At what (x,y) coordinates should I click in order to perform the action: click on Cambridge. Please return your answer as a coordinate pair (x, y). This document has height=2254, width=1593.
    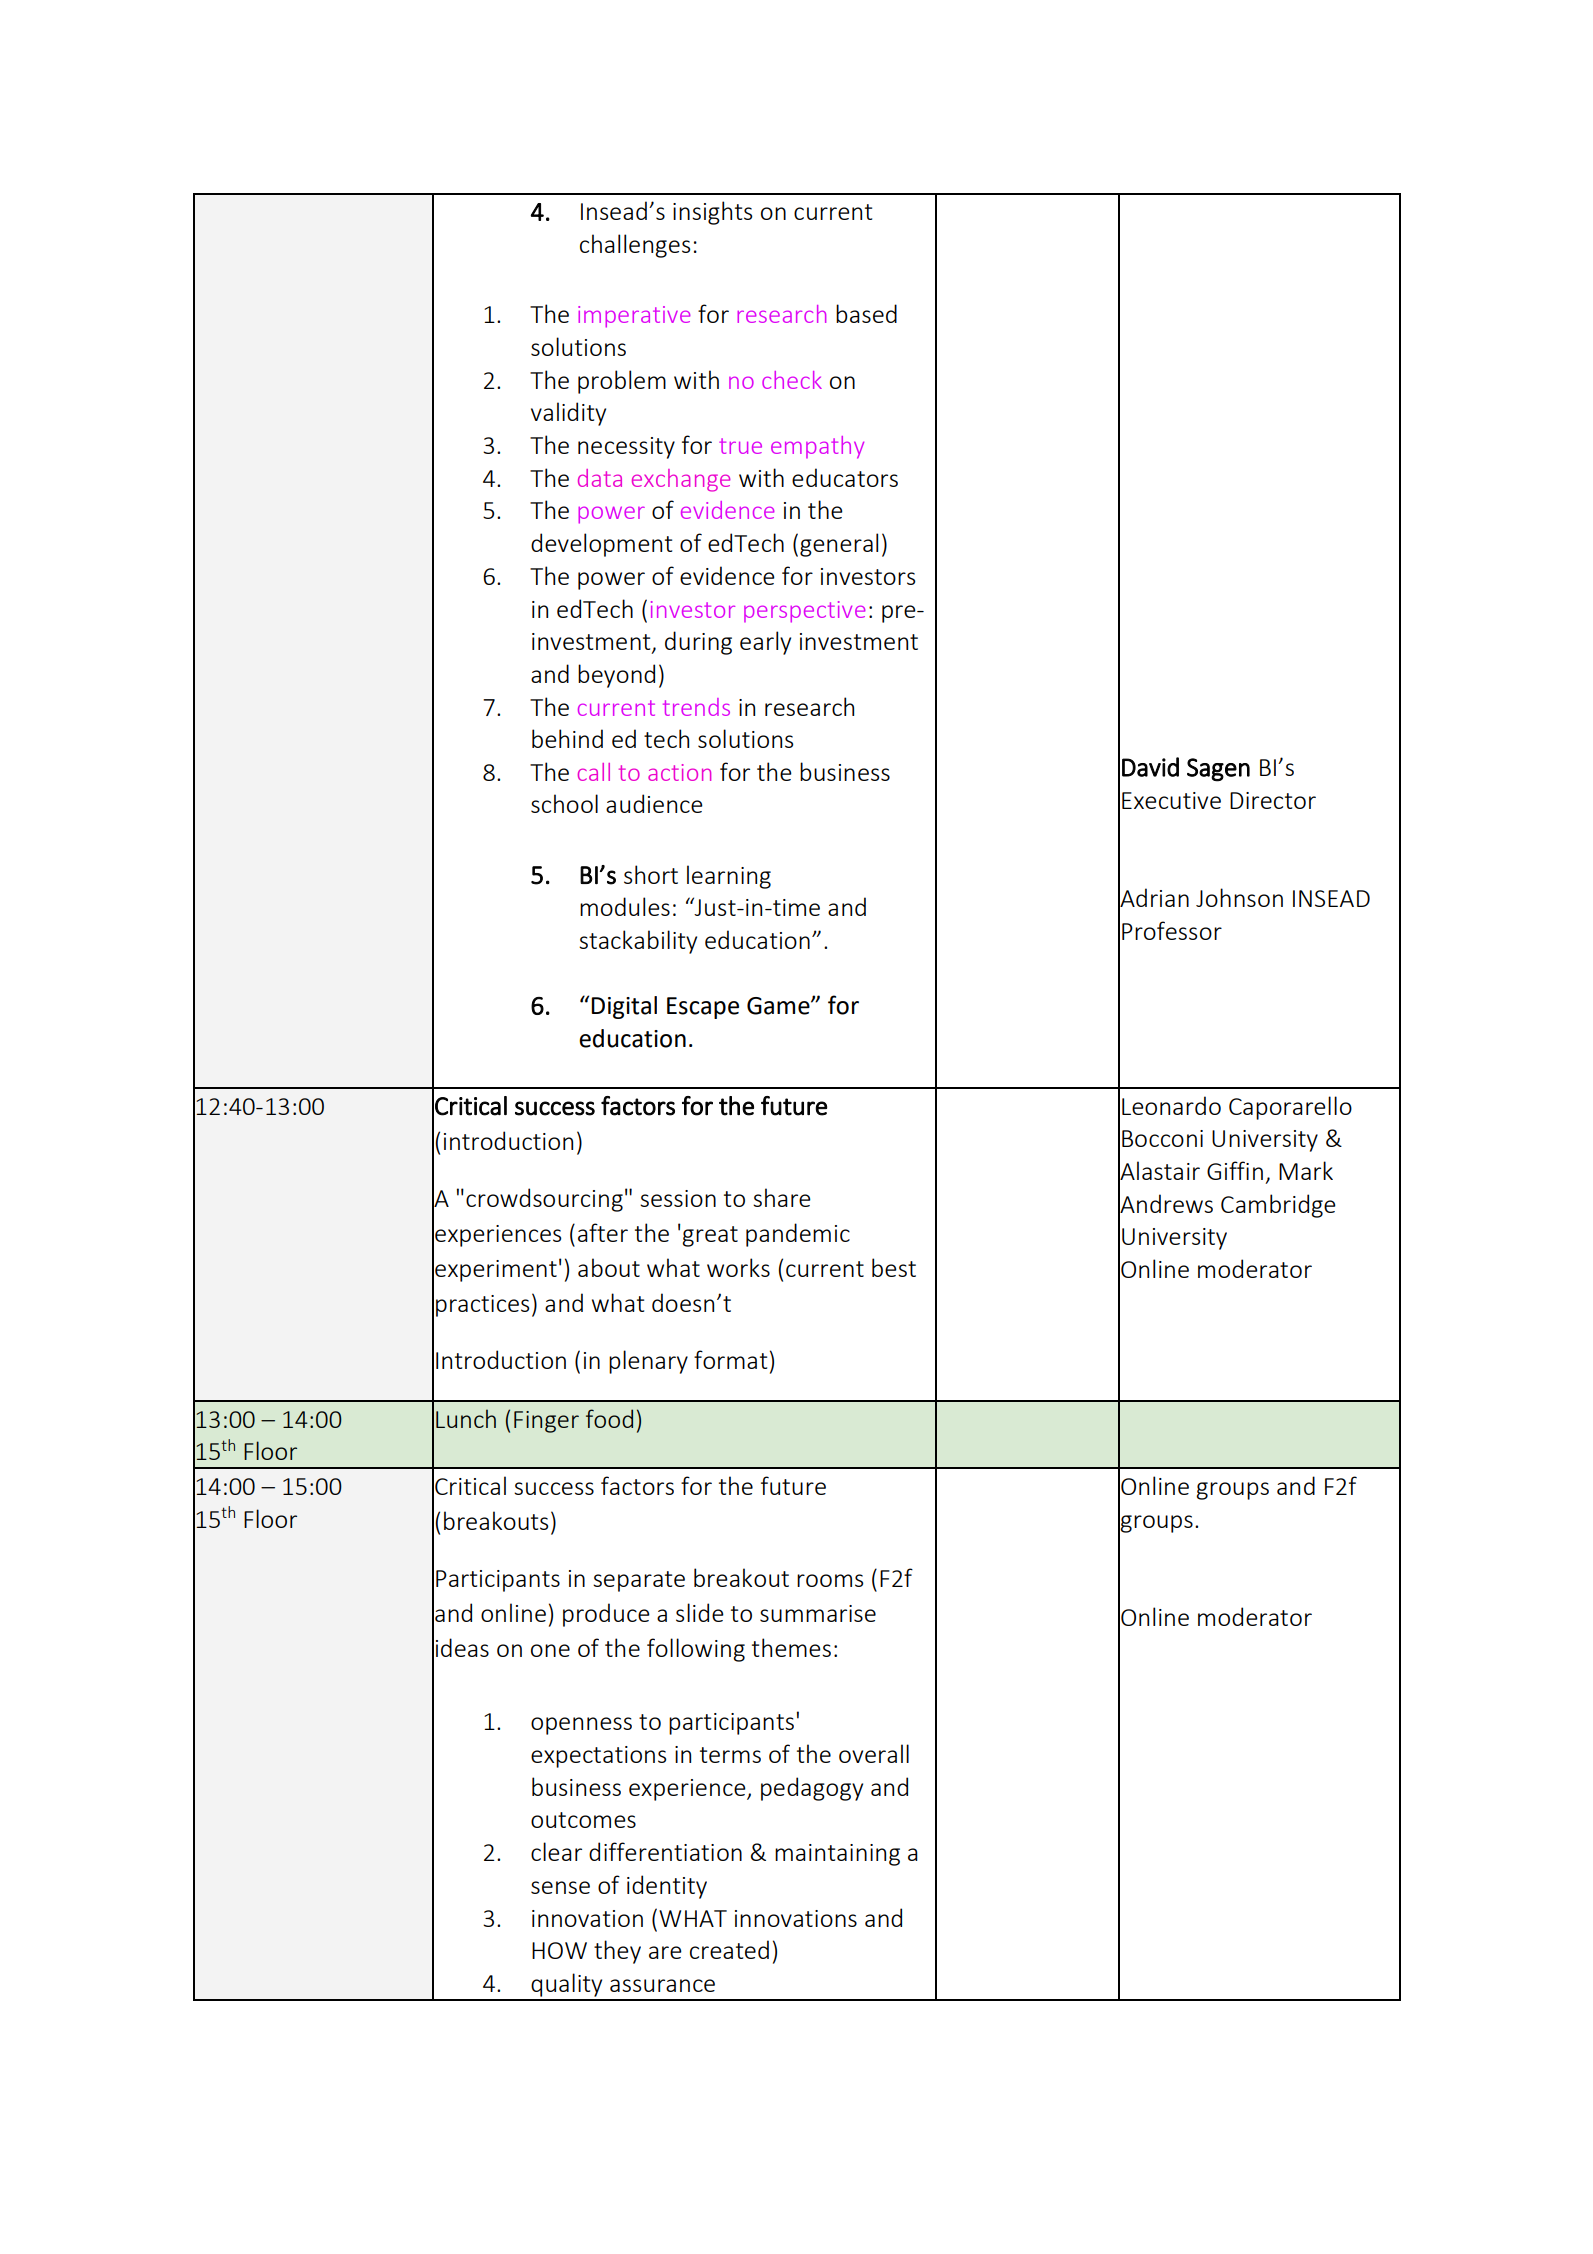
    Looking at the image, I should click on (1278, 1206).
